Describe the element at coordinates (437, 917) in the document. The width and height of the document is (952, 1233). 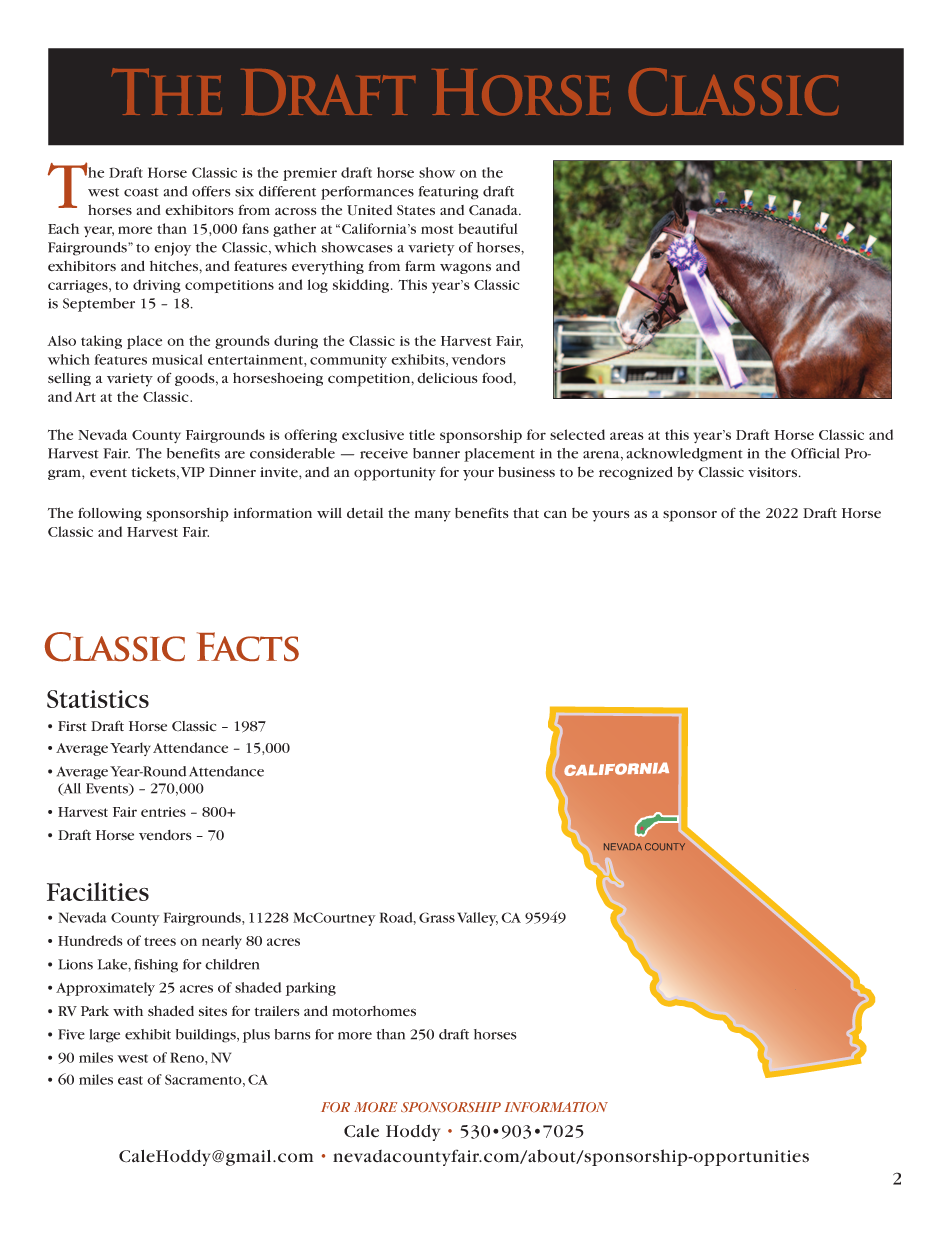
I see `Grass` at that location.
